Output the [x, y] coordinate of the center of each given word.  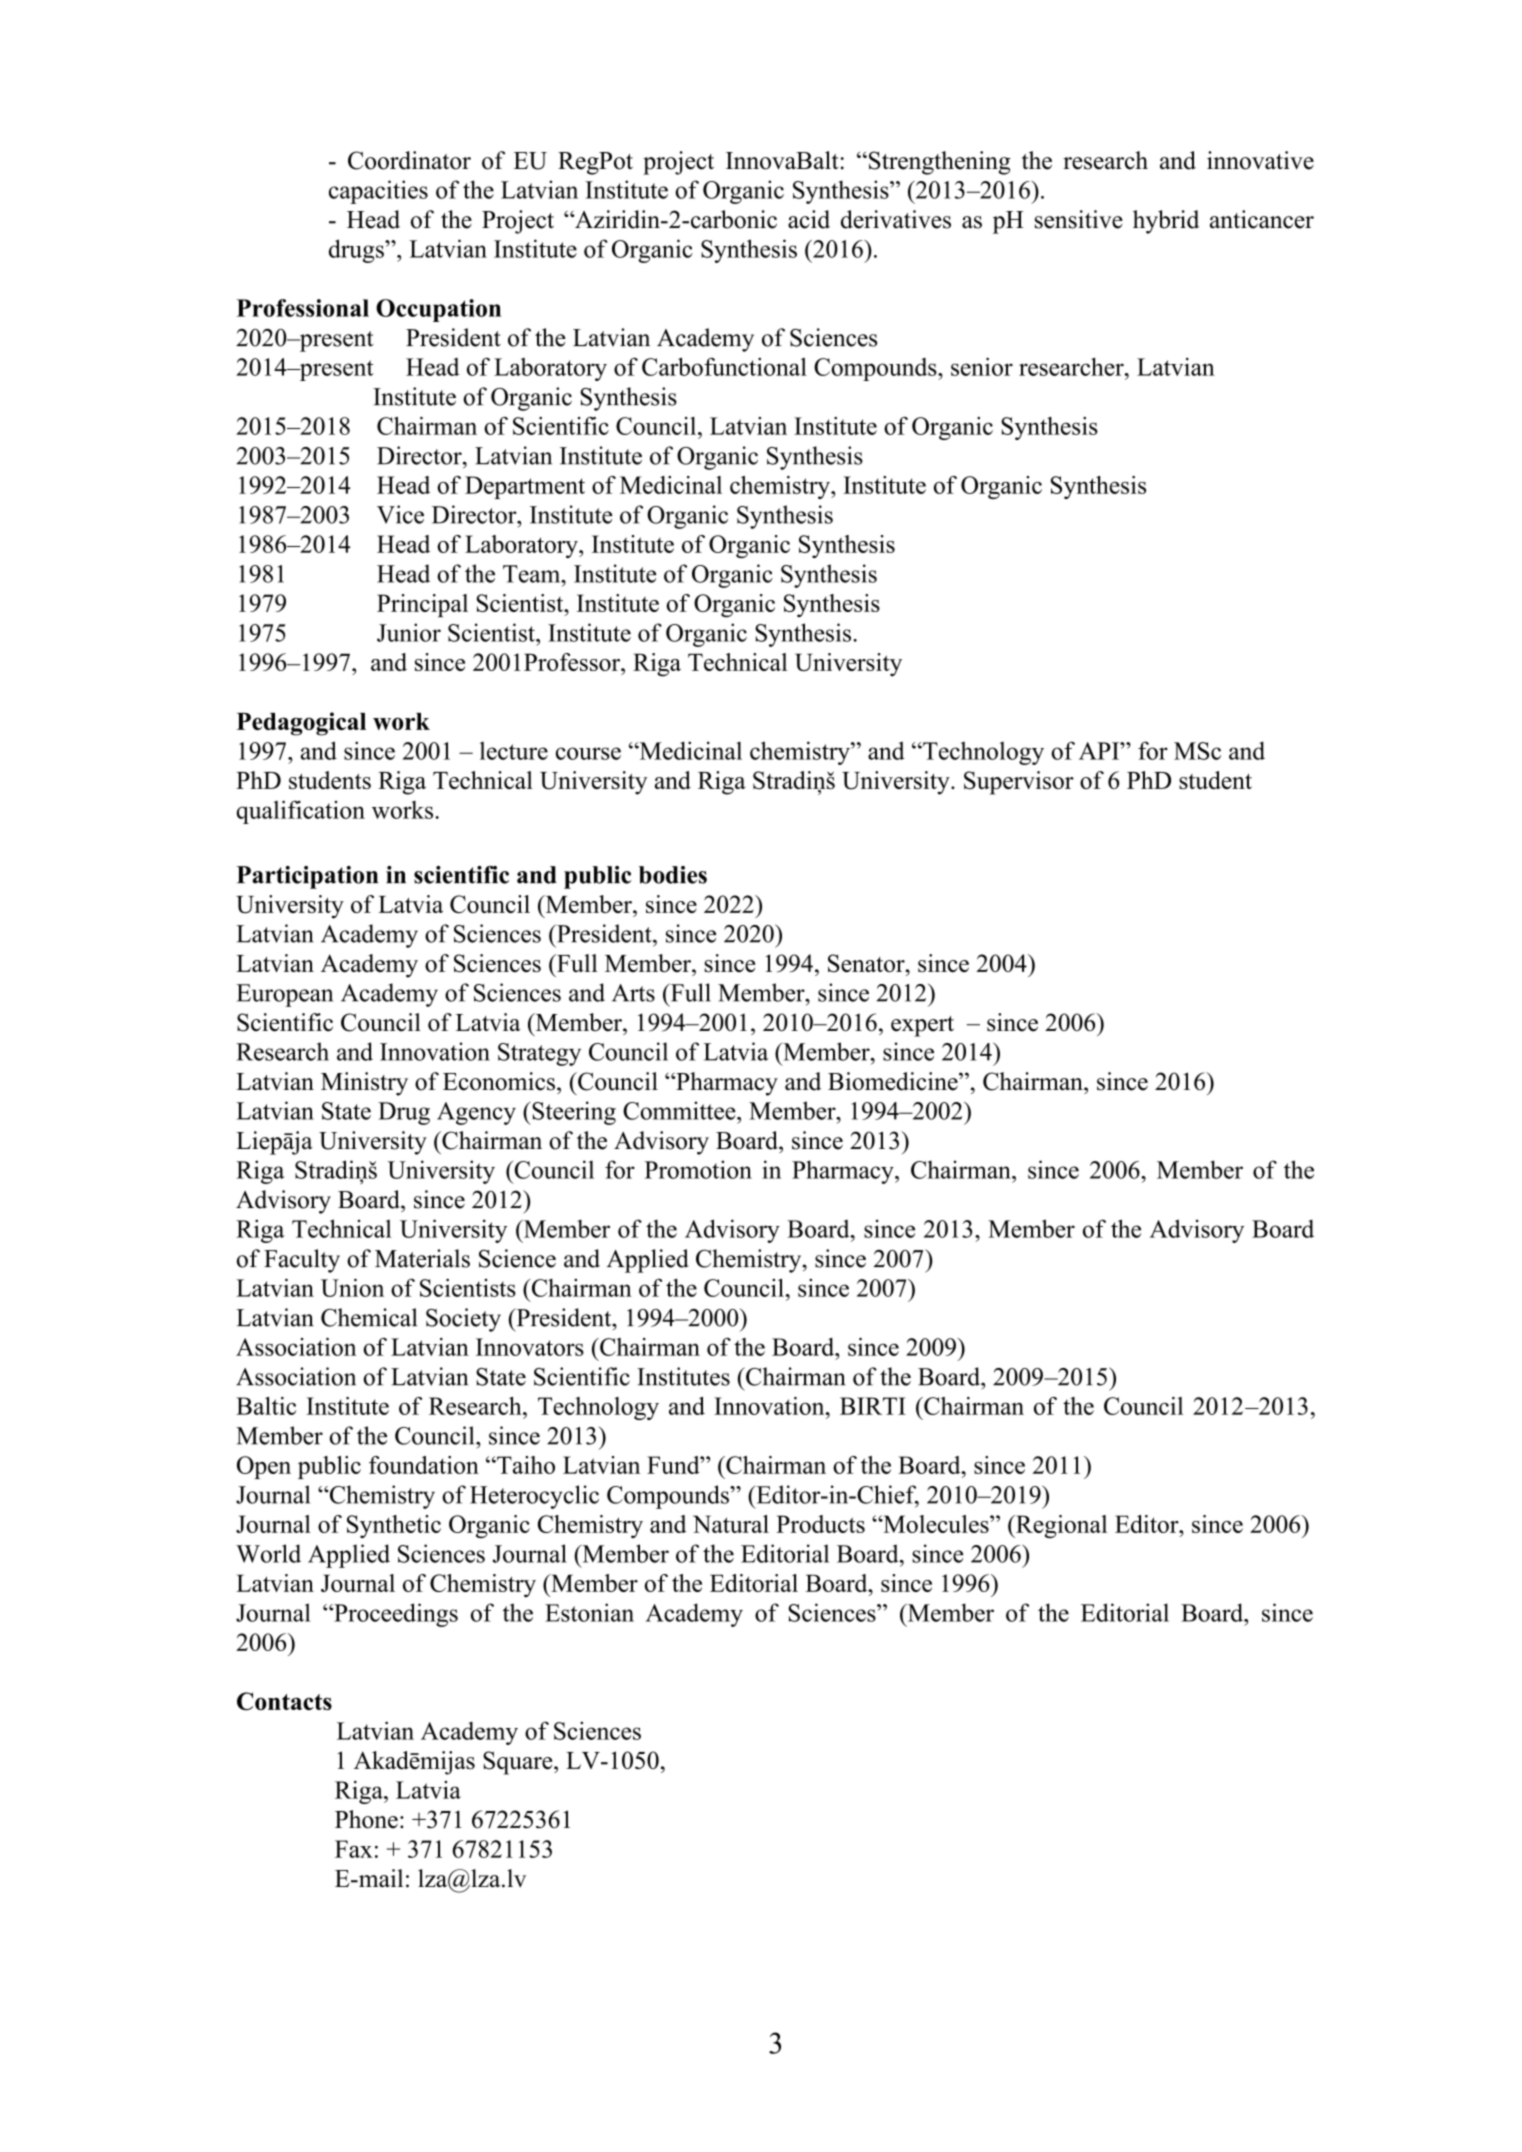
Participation [307, 877]
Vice [400, 514]
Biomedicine [894, 1081]
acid [809, 219]
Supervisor [1019, 783]
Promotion [698, 1169]
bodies [673, 875]
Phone [366, 1819]
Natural [731, 1524]
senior [982, 366]
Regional [1060, 1526]
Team [533, 574]
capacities [378, 192]
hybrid [1166, 222]
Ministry [364, 1084]
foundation [424, 1465]
